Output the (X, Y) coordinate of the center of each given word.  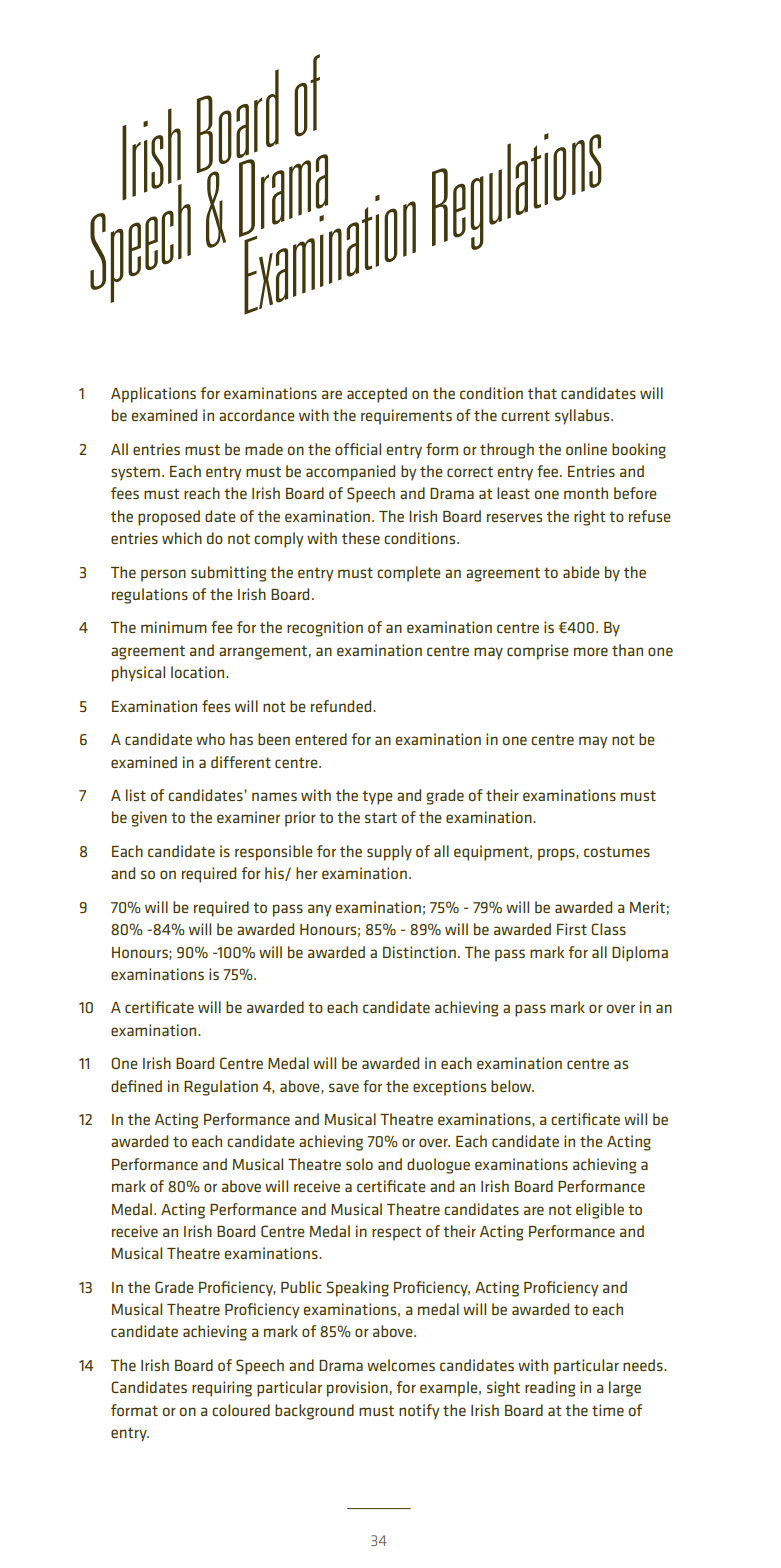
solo (359, 1164)
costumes (617, 851)
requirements (406, 417)
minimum (174, 627)
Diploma (640, 954)
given (149, 819)
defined (136, 1086)
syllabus (583, 417)
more (591, 651)
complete (409, 574)
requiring (222, 1389)
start (381, 817)
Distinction (419, 952)
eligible (600, 1211)
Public (301, 1287)
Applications (153, 395)
